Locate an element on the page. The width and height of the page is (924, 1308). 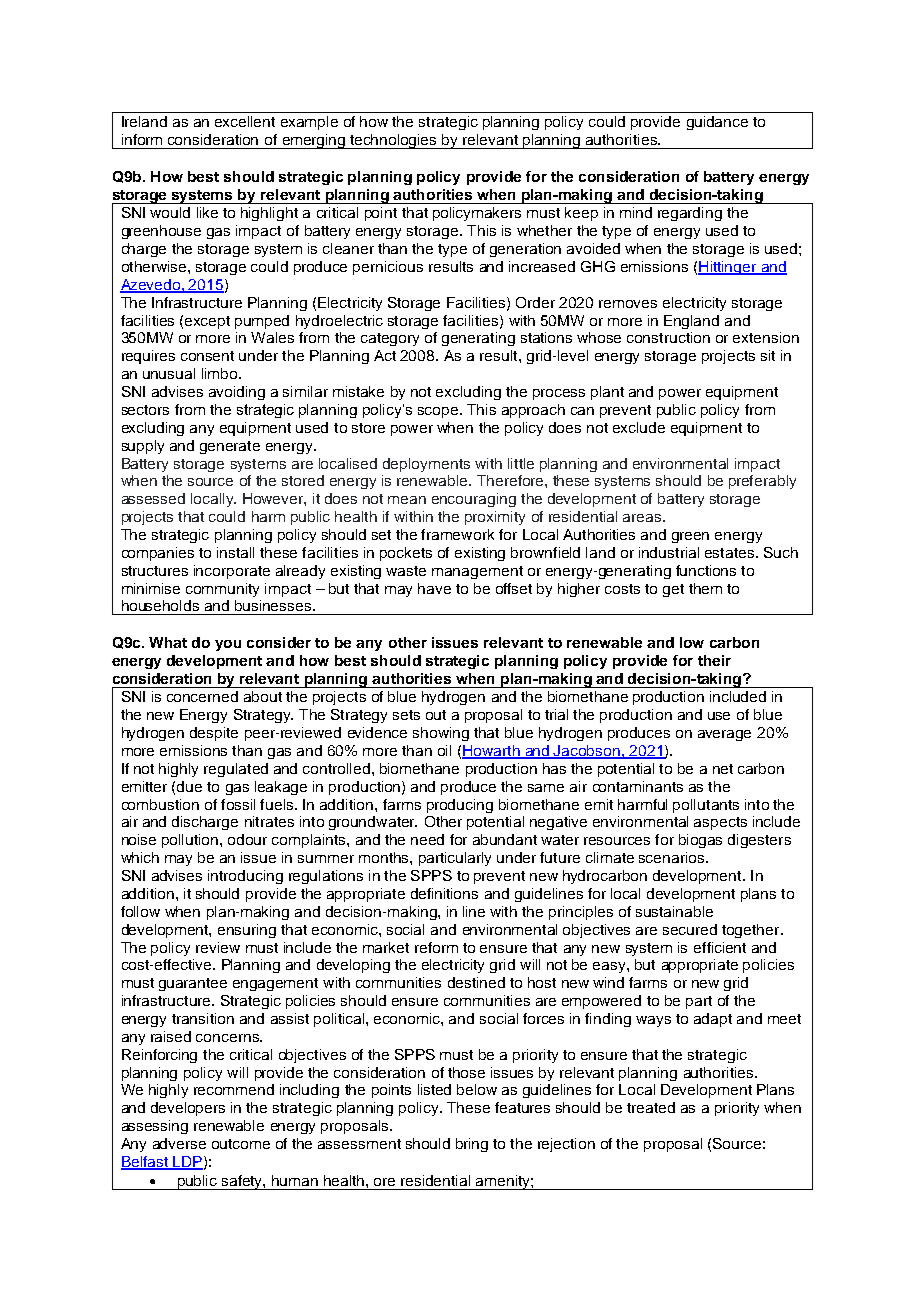
have is located at coordinates (434, 588).
